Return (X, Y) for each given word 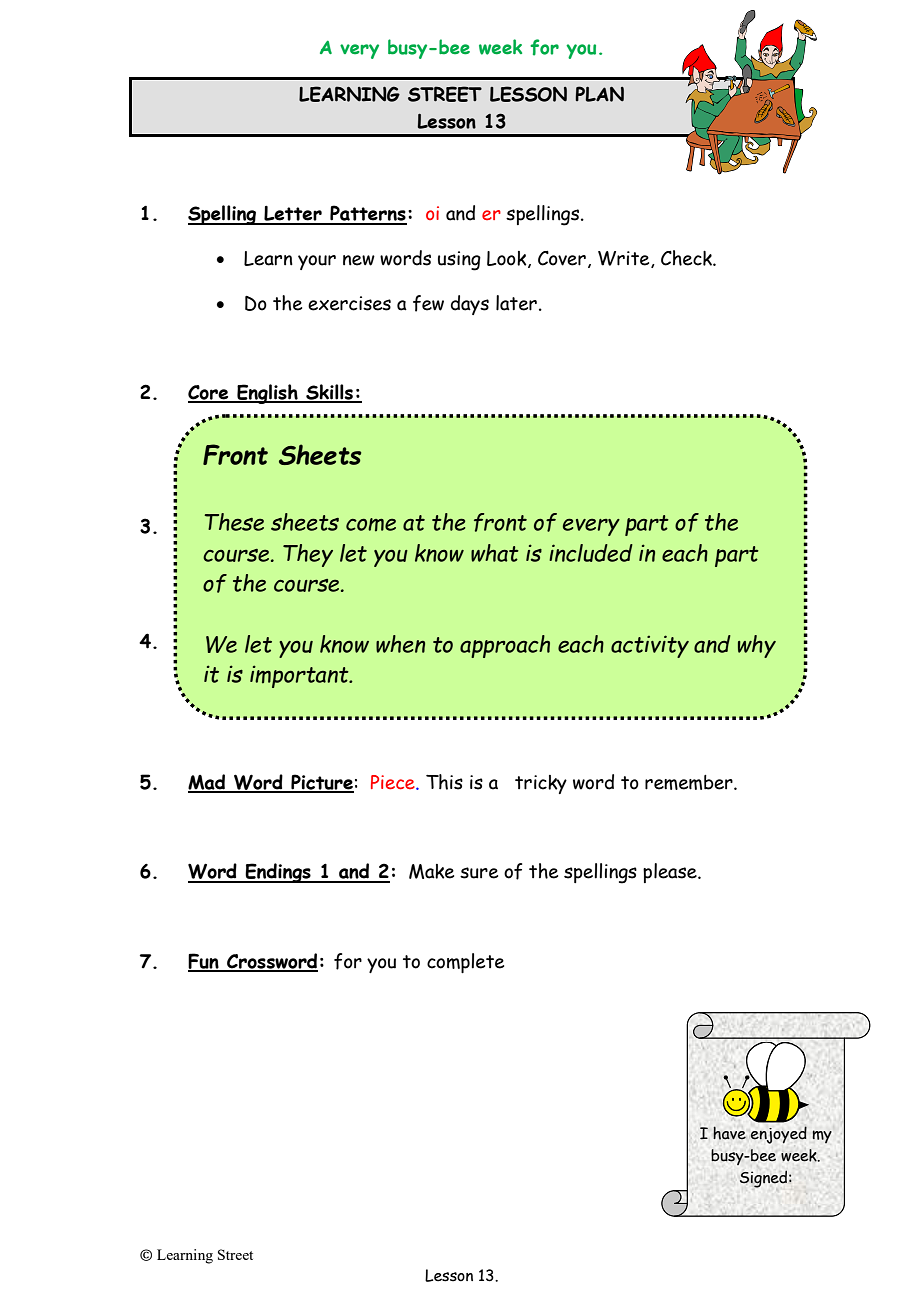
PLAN (599, 94)
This (444, 782)
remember (690, 782)
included (591, 553)
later (516, 303)
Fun (204, 962)
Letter (293, 214)
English (267, 394)
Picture (321, 783)
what (495, 553)
